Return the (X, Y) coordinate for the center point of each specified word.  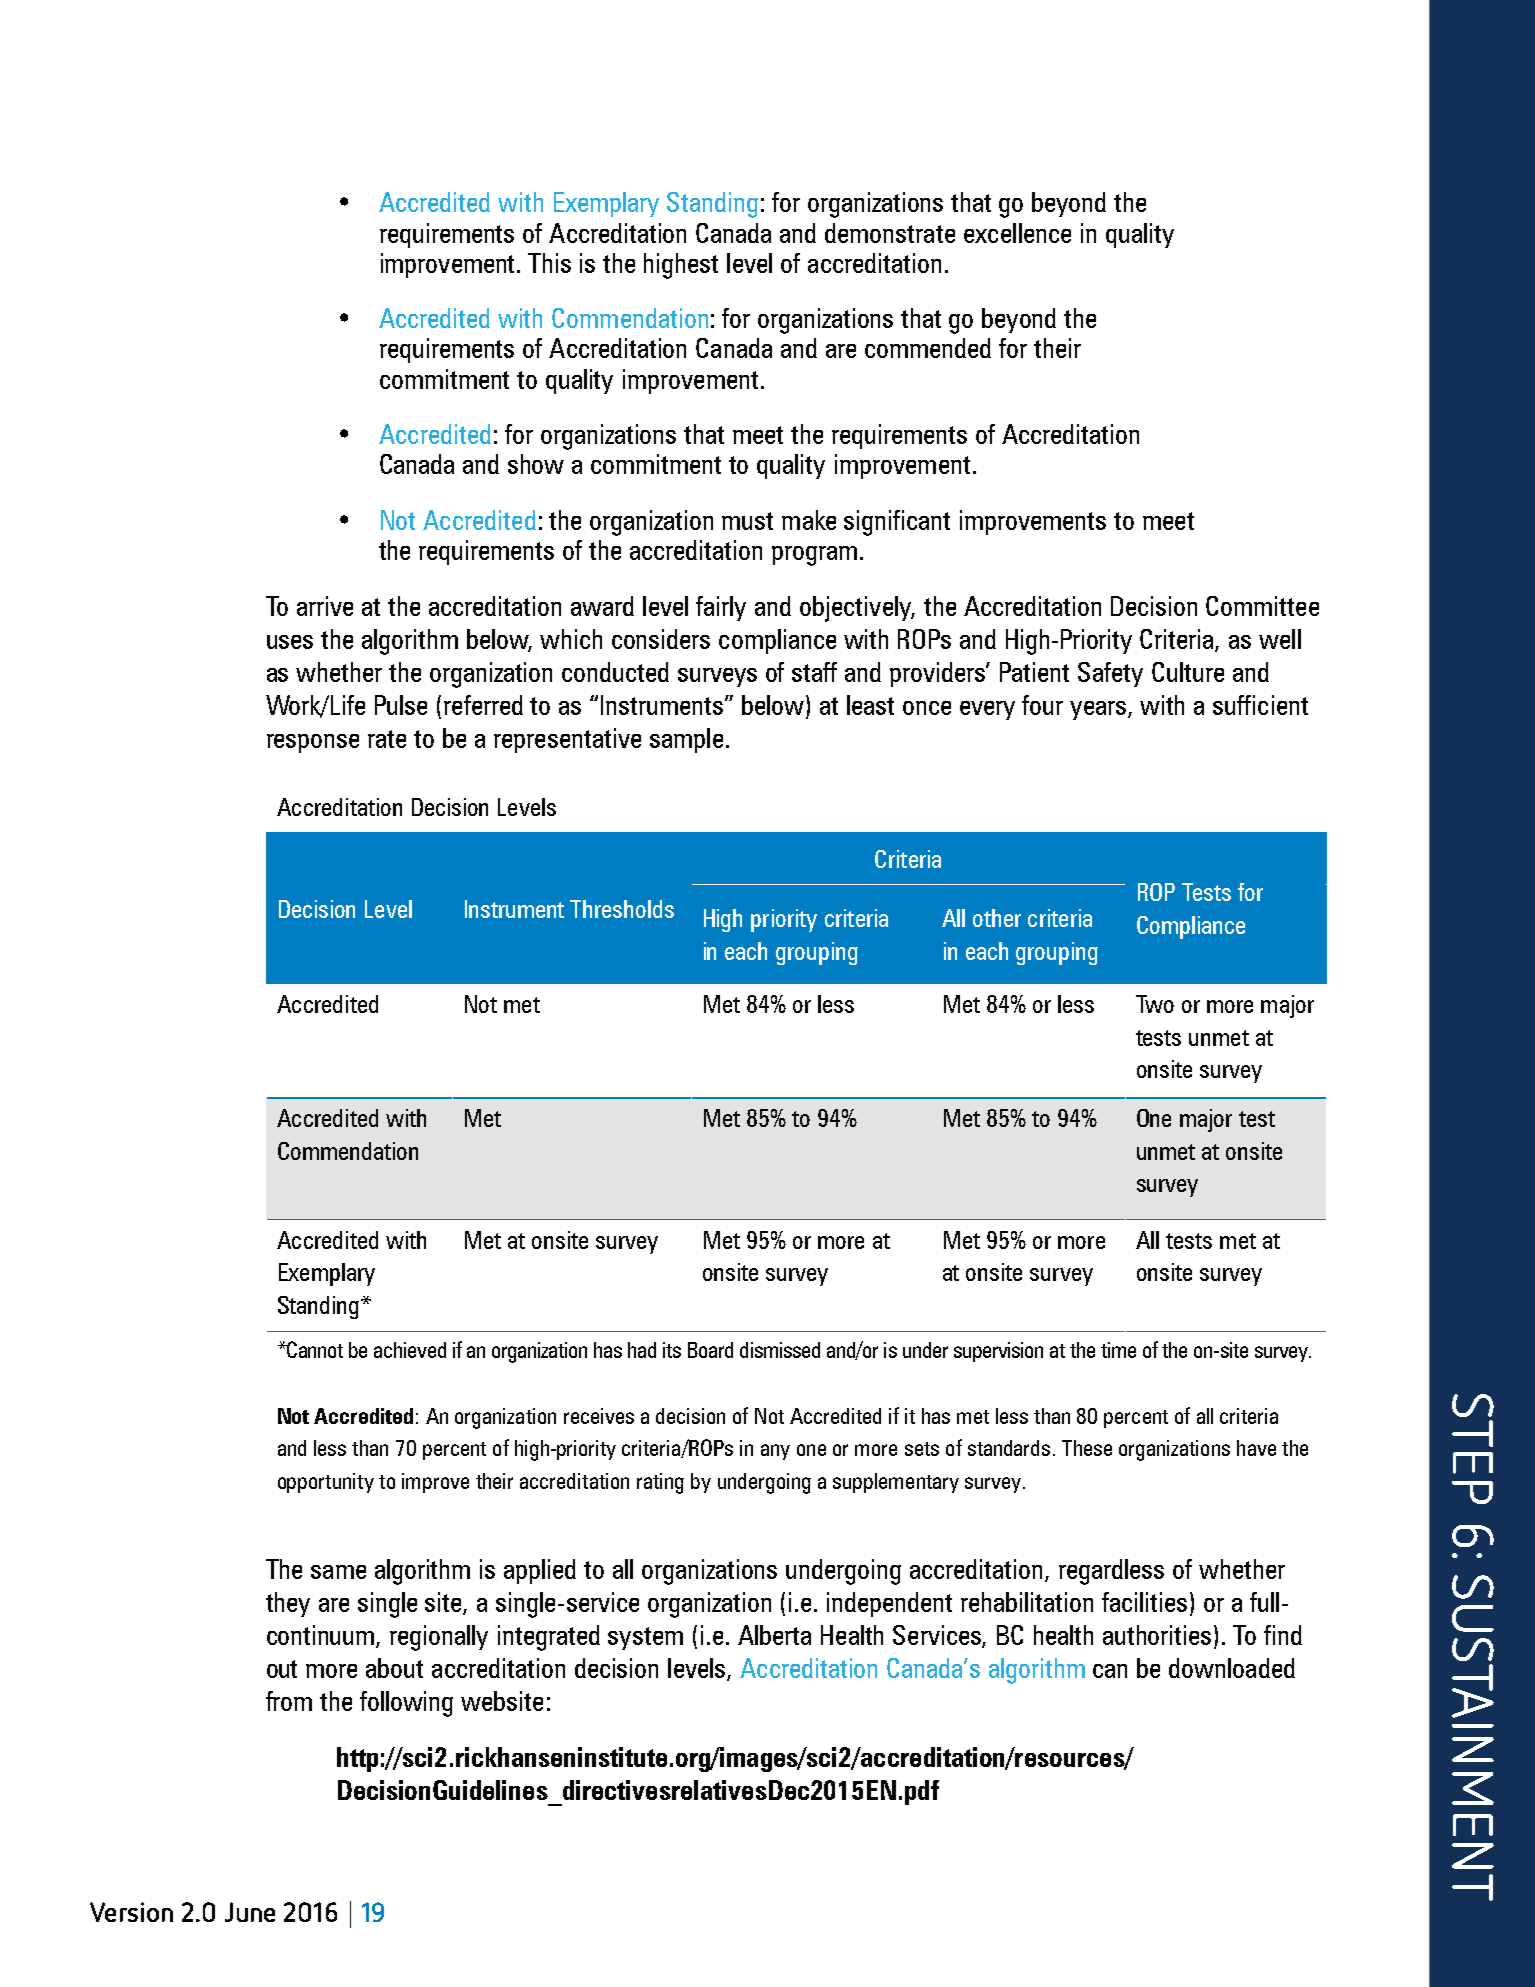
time (1118, 1350)
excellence (1017, 233)
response (313, 743)
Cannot (314, 1349)
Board (710, 1350)
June (250, 1912)
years (1099, 710)
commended (928, 348)
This (549, 263)
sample (686, 740)
